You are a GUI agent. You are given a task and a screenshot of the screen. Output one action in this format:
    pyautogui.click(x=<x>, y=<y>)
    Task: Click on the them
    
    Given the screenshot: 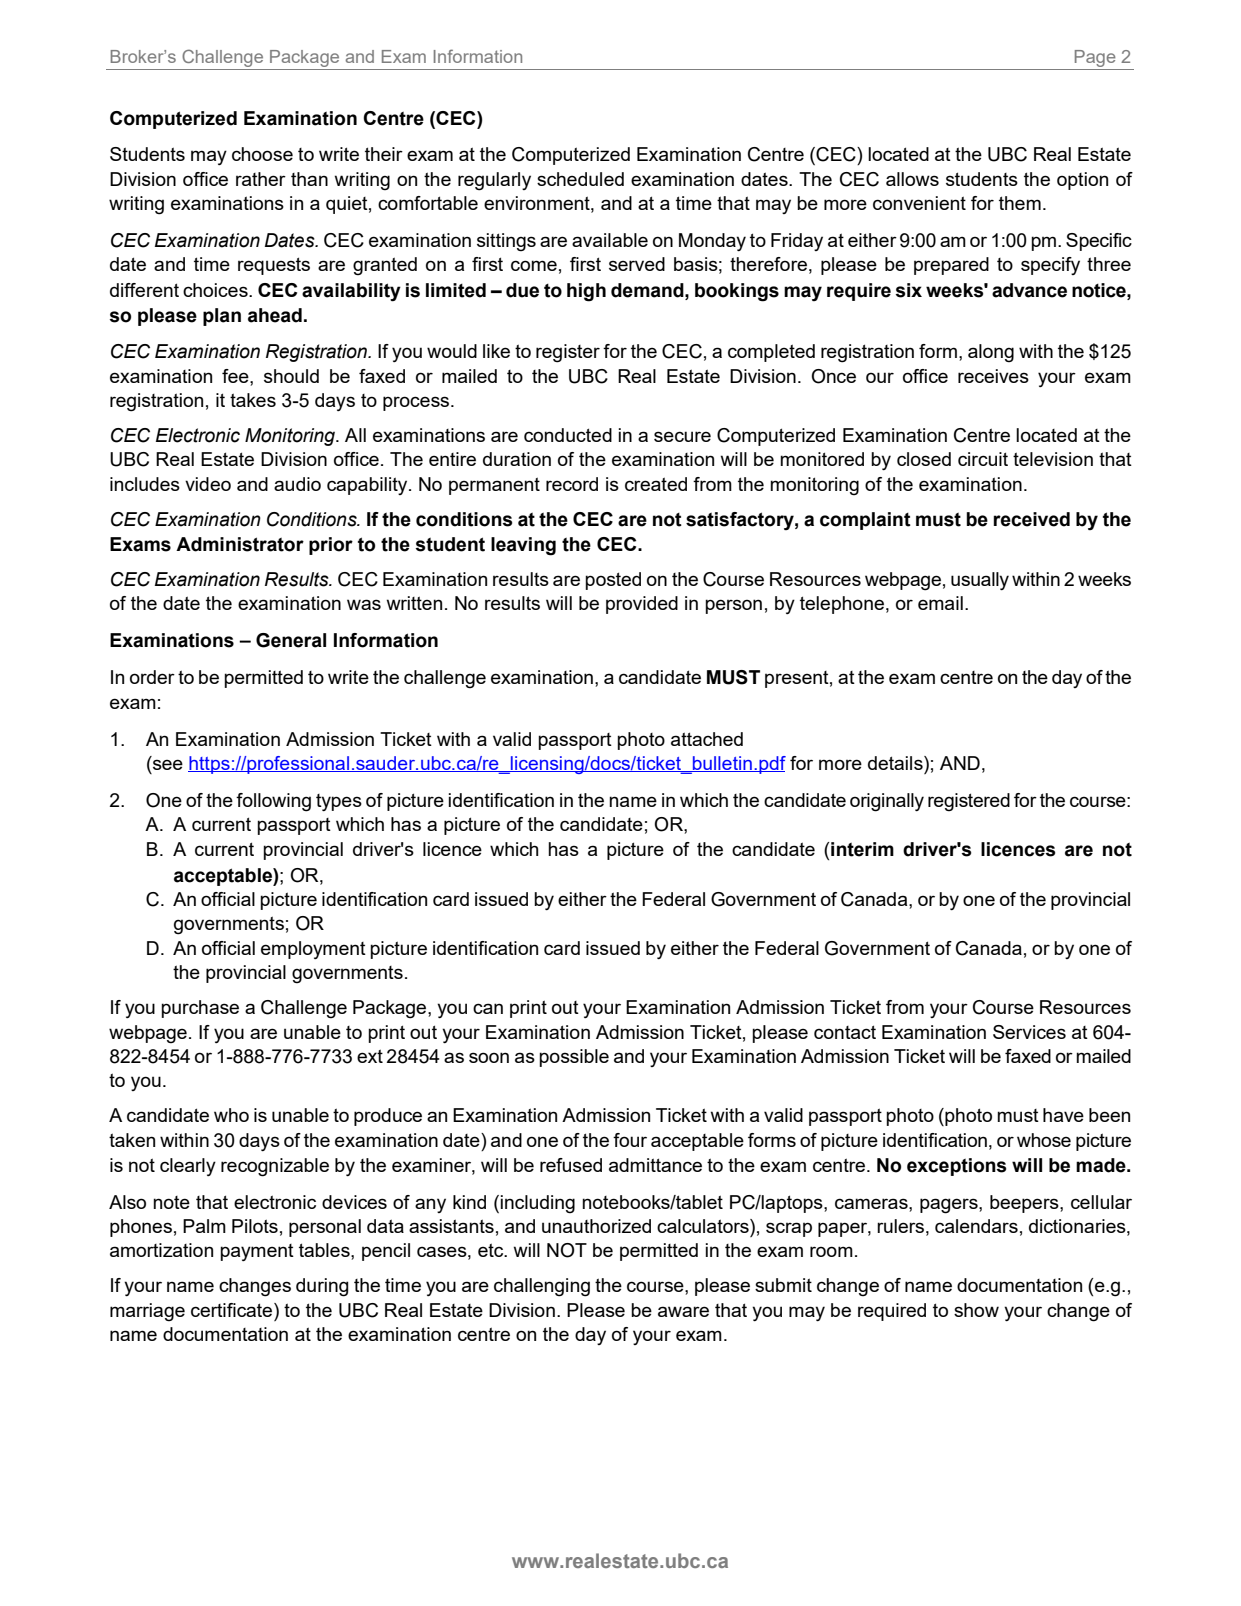 What is the action you would take?
    pyautogui.click(x=1020, y=203)
